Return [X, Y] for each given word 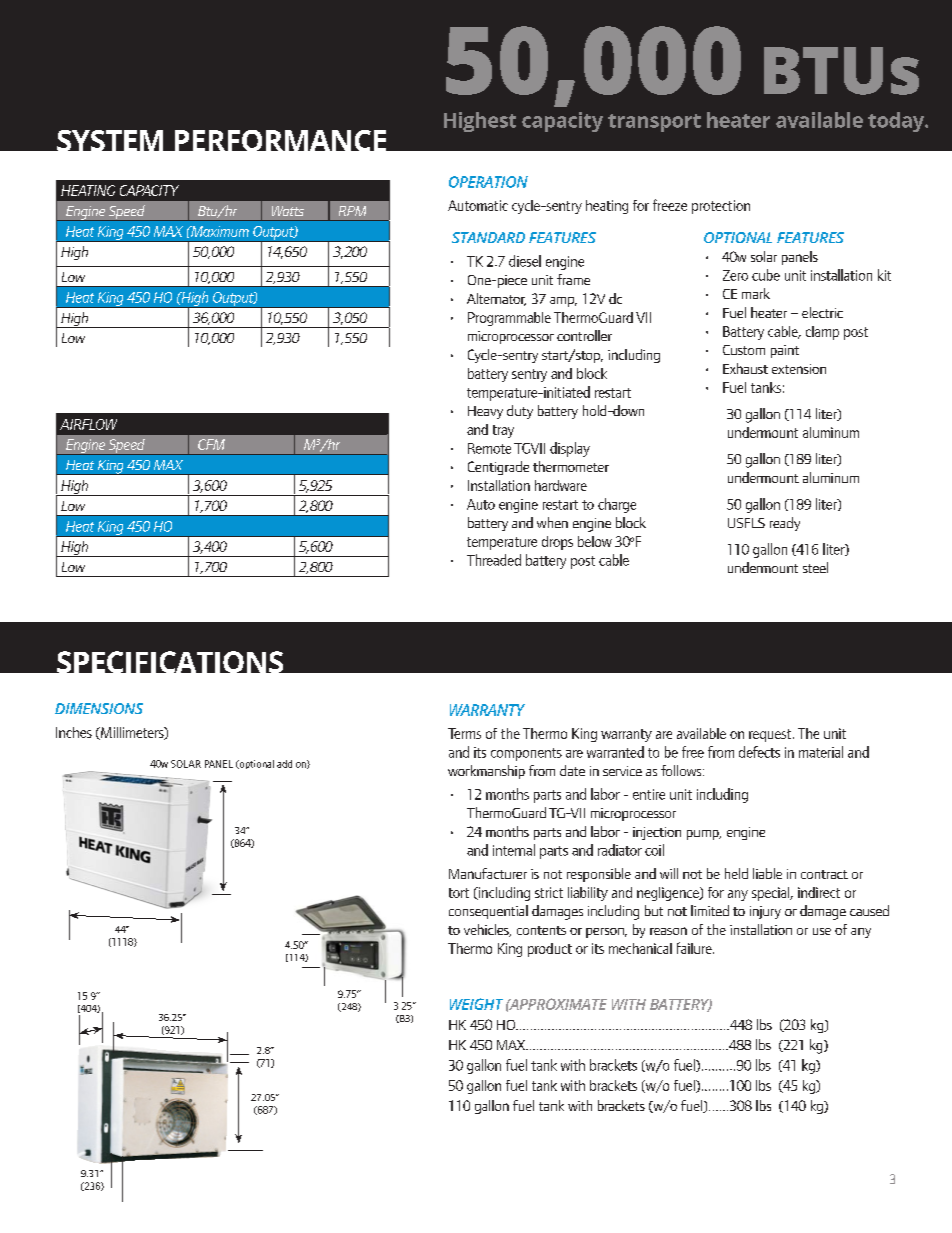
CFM [211, 444]
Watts [288, 211]
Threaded [494, 560]
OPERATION [488, 182]
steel [815, 567]
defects [759, 752]
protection [721, 207]
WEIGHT [476, 1004]
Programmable [509, 319]
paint [785, 351]
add [284, 764]
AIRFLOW [88, 424]
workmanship [486, 772]
